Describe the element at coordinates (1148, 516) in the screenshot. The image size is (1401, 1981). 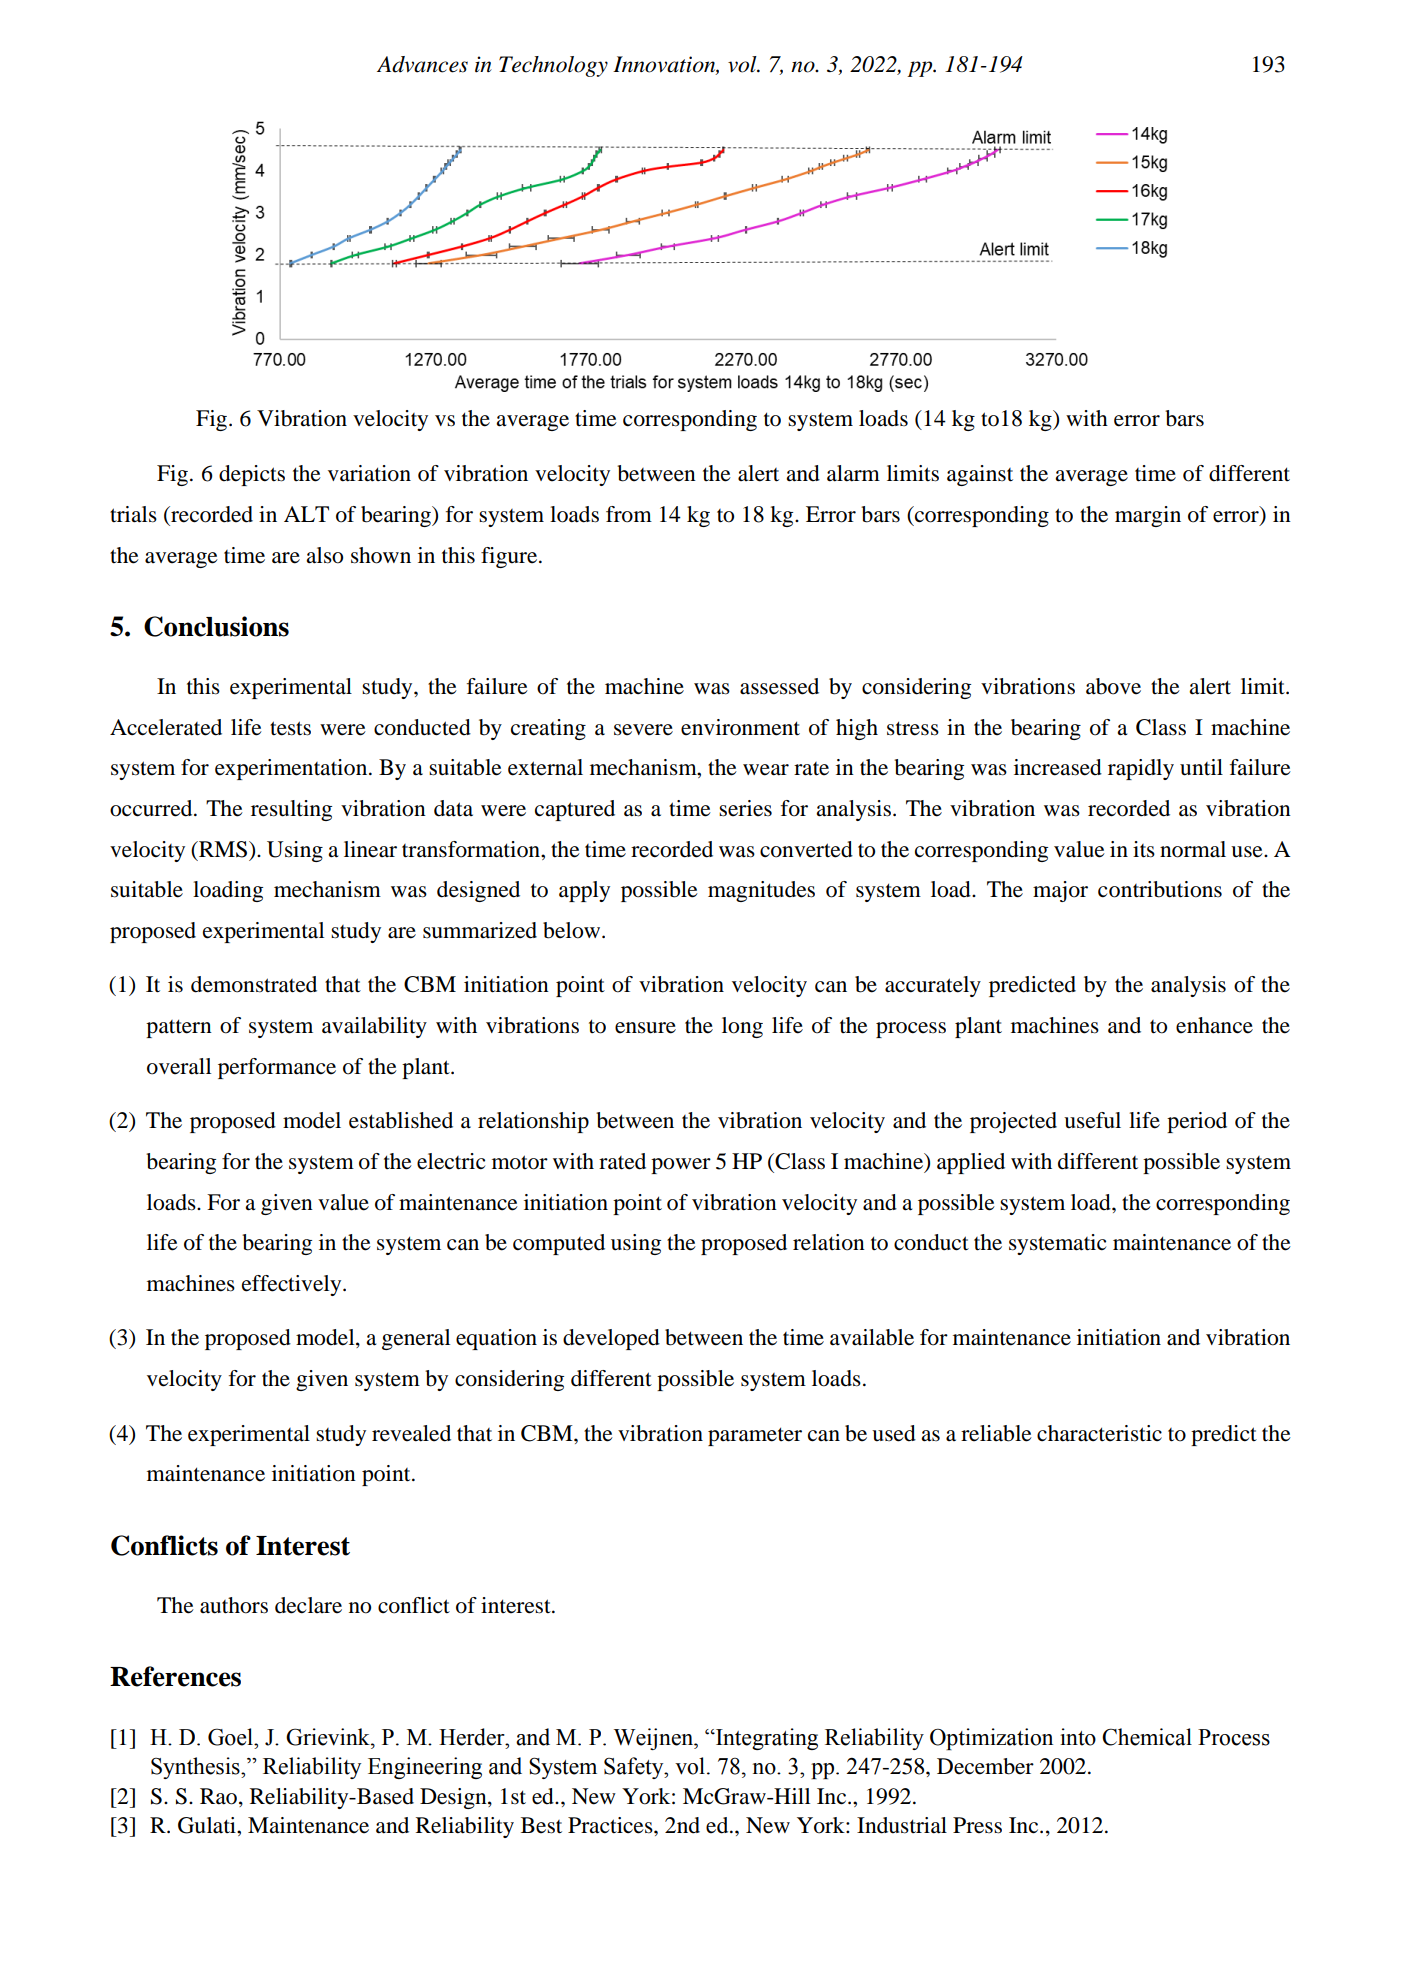
I see `margin` at that location.
